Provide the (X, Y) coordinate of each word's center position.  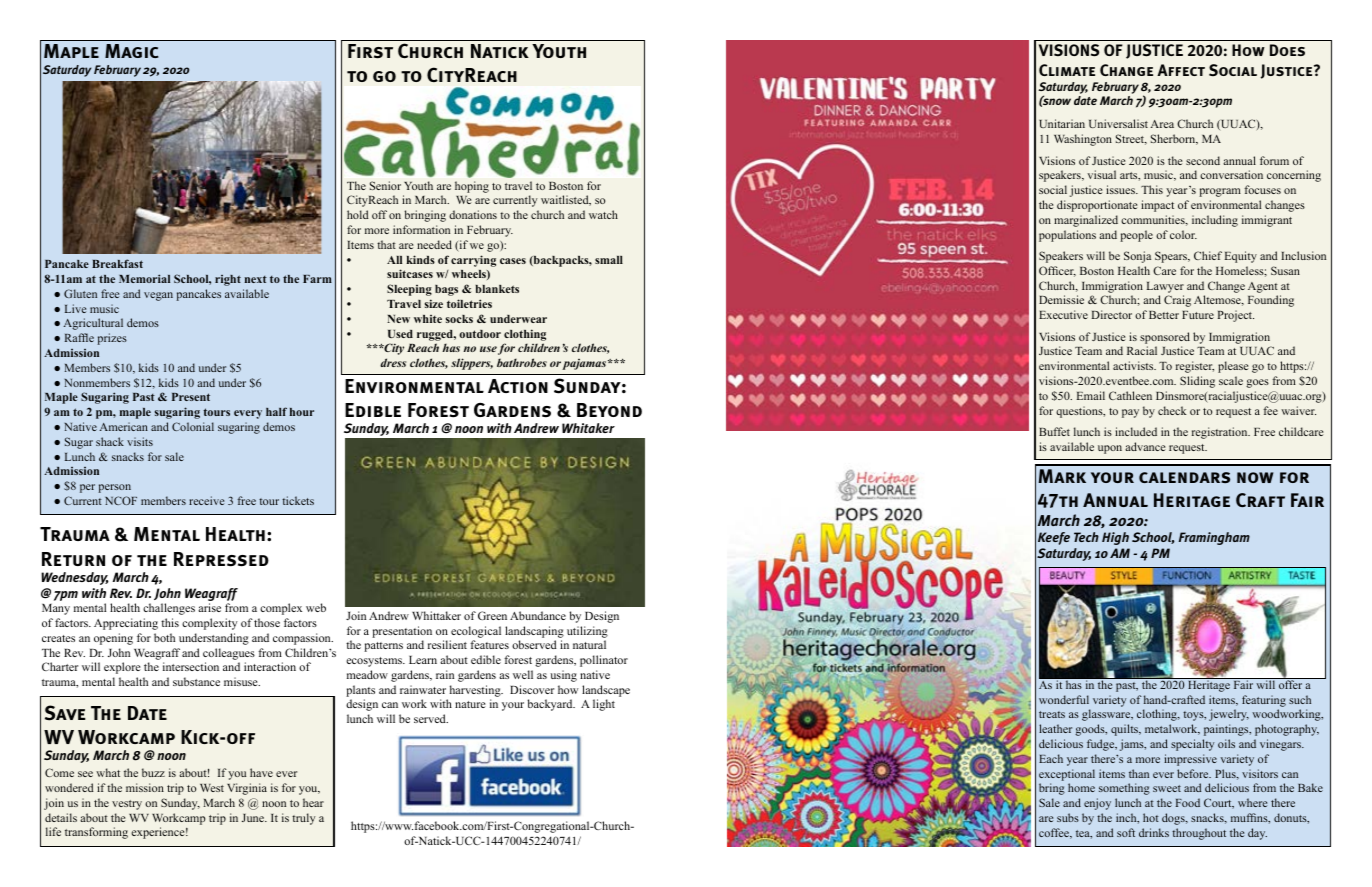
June (254, 818)
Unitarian (1062, 123)
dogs (1174, 819)
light (604, 705)
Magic (132, 51)
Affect (1181, 70)
